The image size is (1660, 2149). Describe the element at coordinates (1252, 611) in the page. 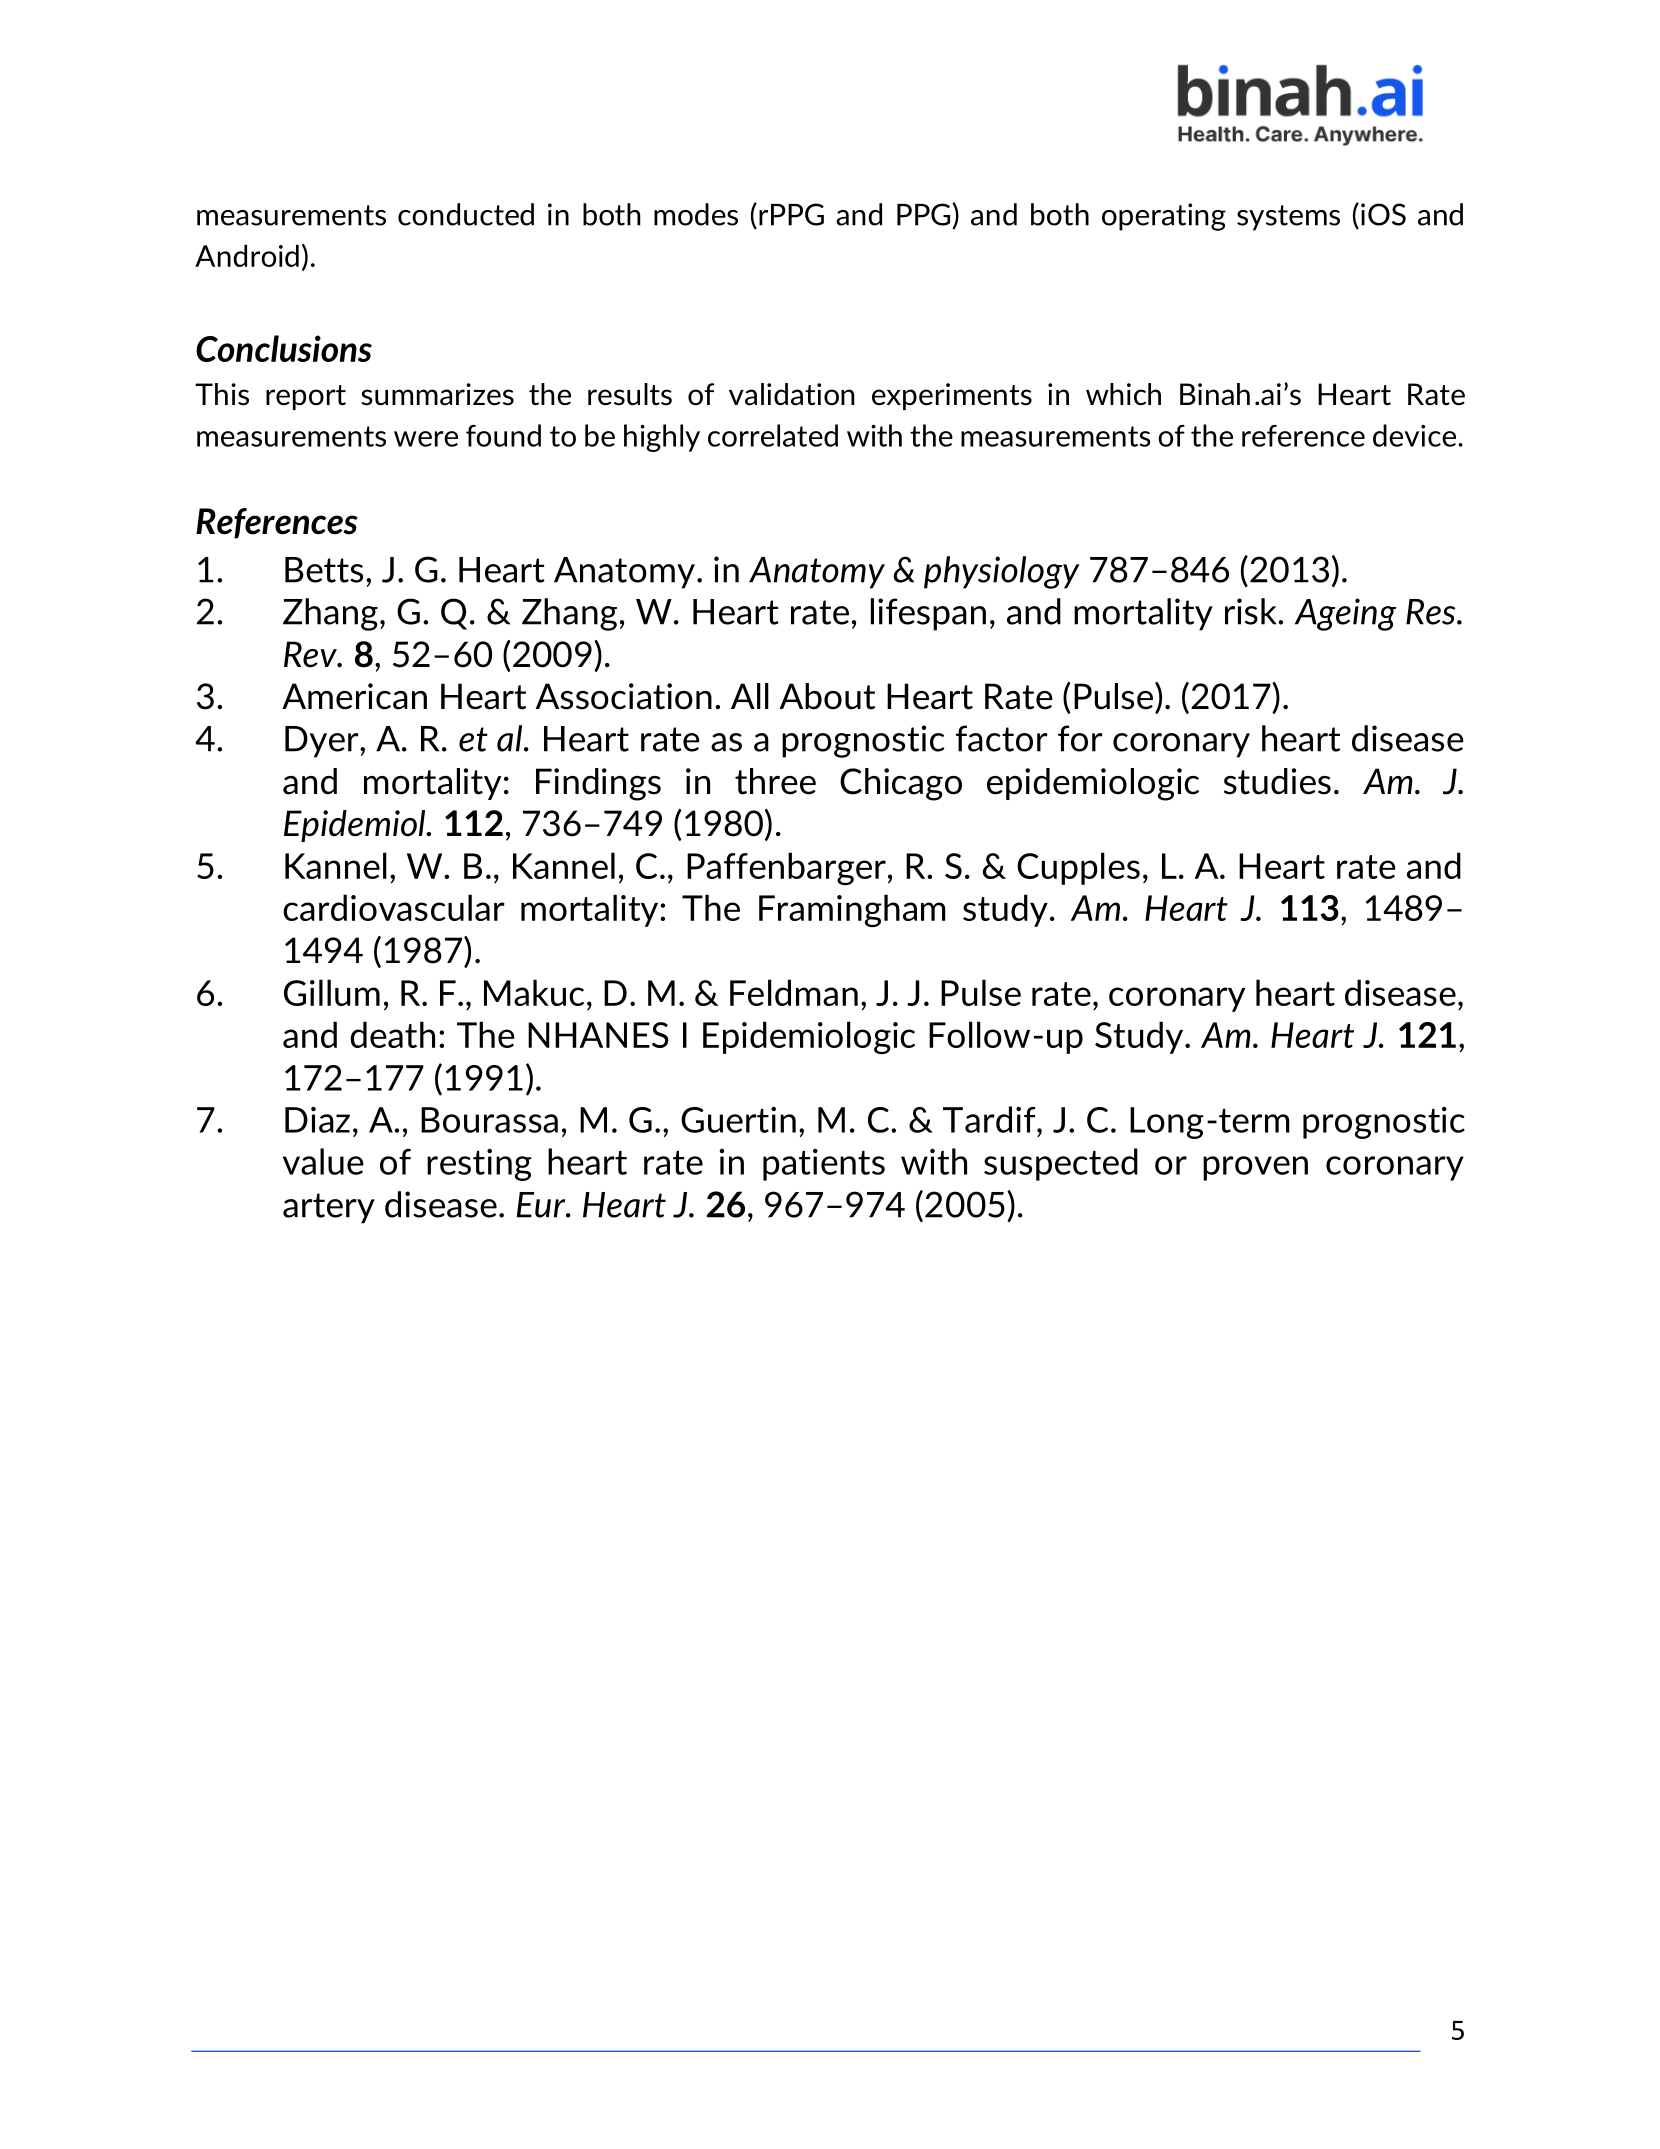

I see `risk` at that location.
